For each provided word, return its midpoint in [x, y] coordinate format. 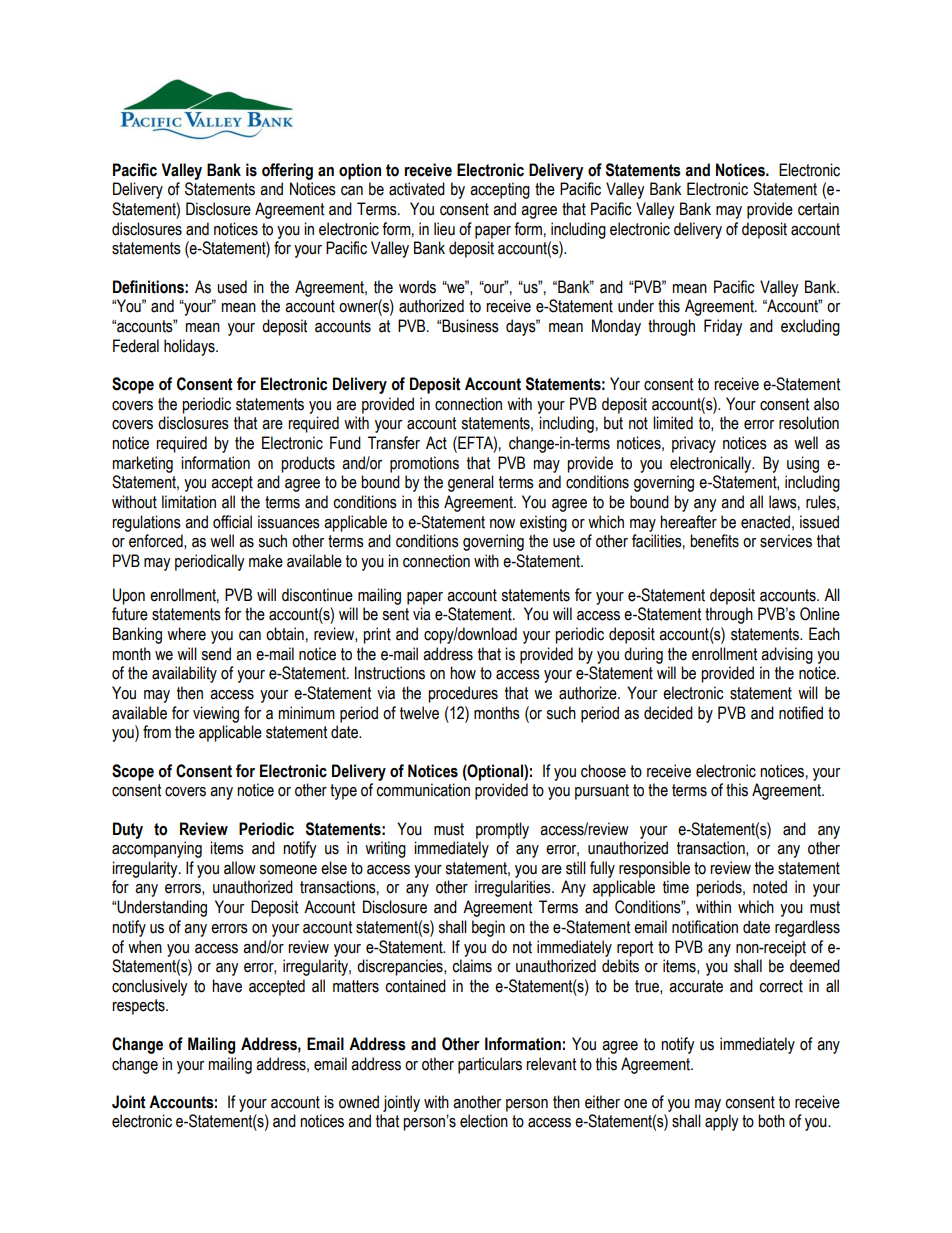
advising [787, 655]
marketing [142, 464]
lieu [444, 229]
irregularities [514, 888]
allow [240, 868]
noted [770, 887]
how [463, 673]
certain [818, 209]
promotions [424, 464]
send [216, 654]
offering [287, 171]
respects [139, 1007]
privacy [694, 444]
